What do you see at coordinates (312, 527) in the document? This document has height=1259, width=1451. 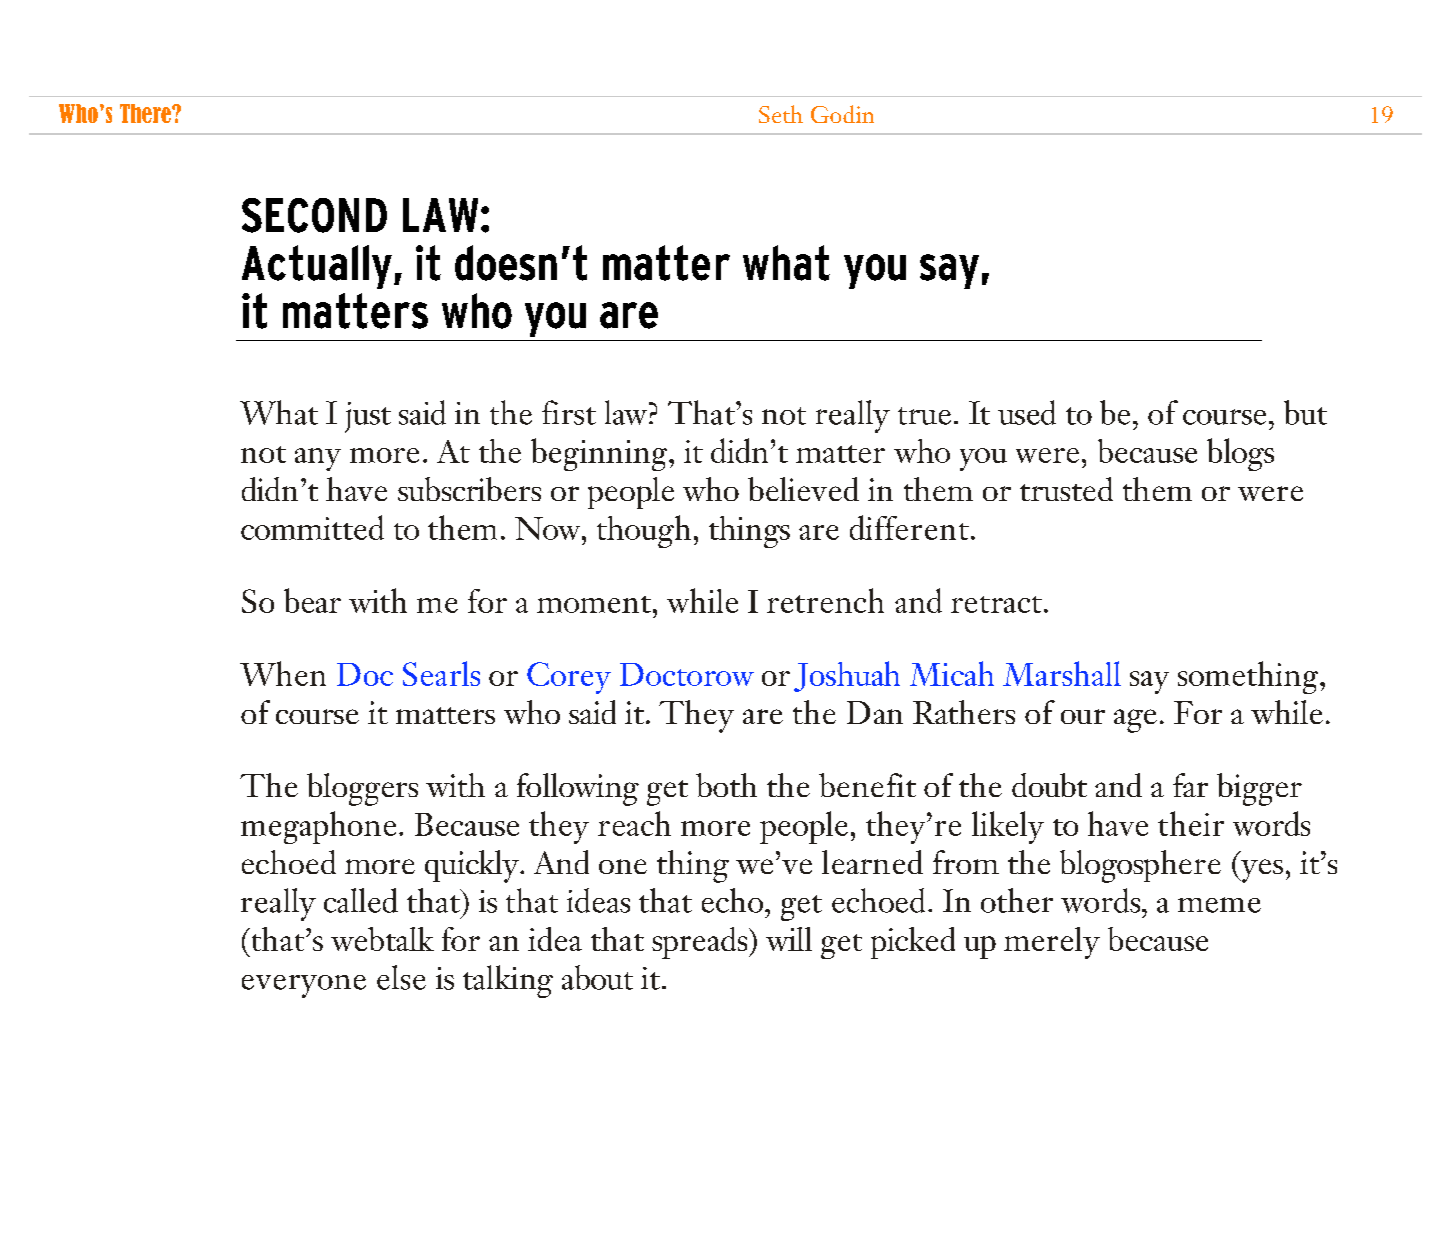 I see `committed` at bounding box center [312, 527].
